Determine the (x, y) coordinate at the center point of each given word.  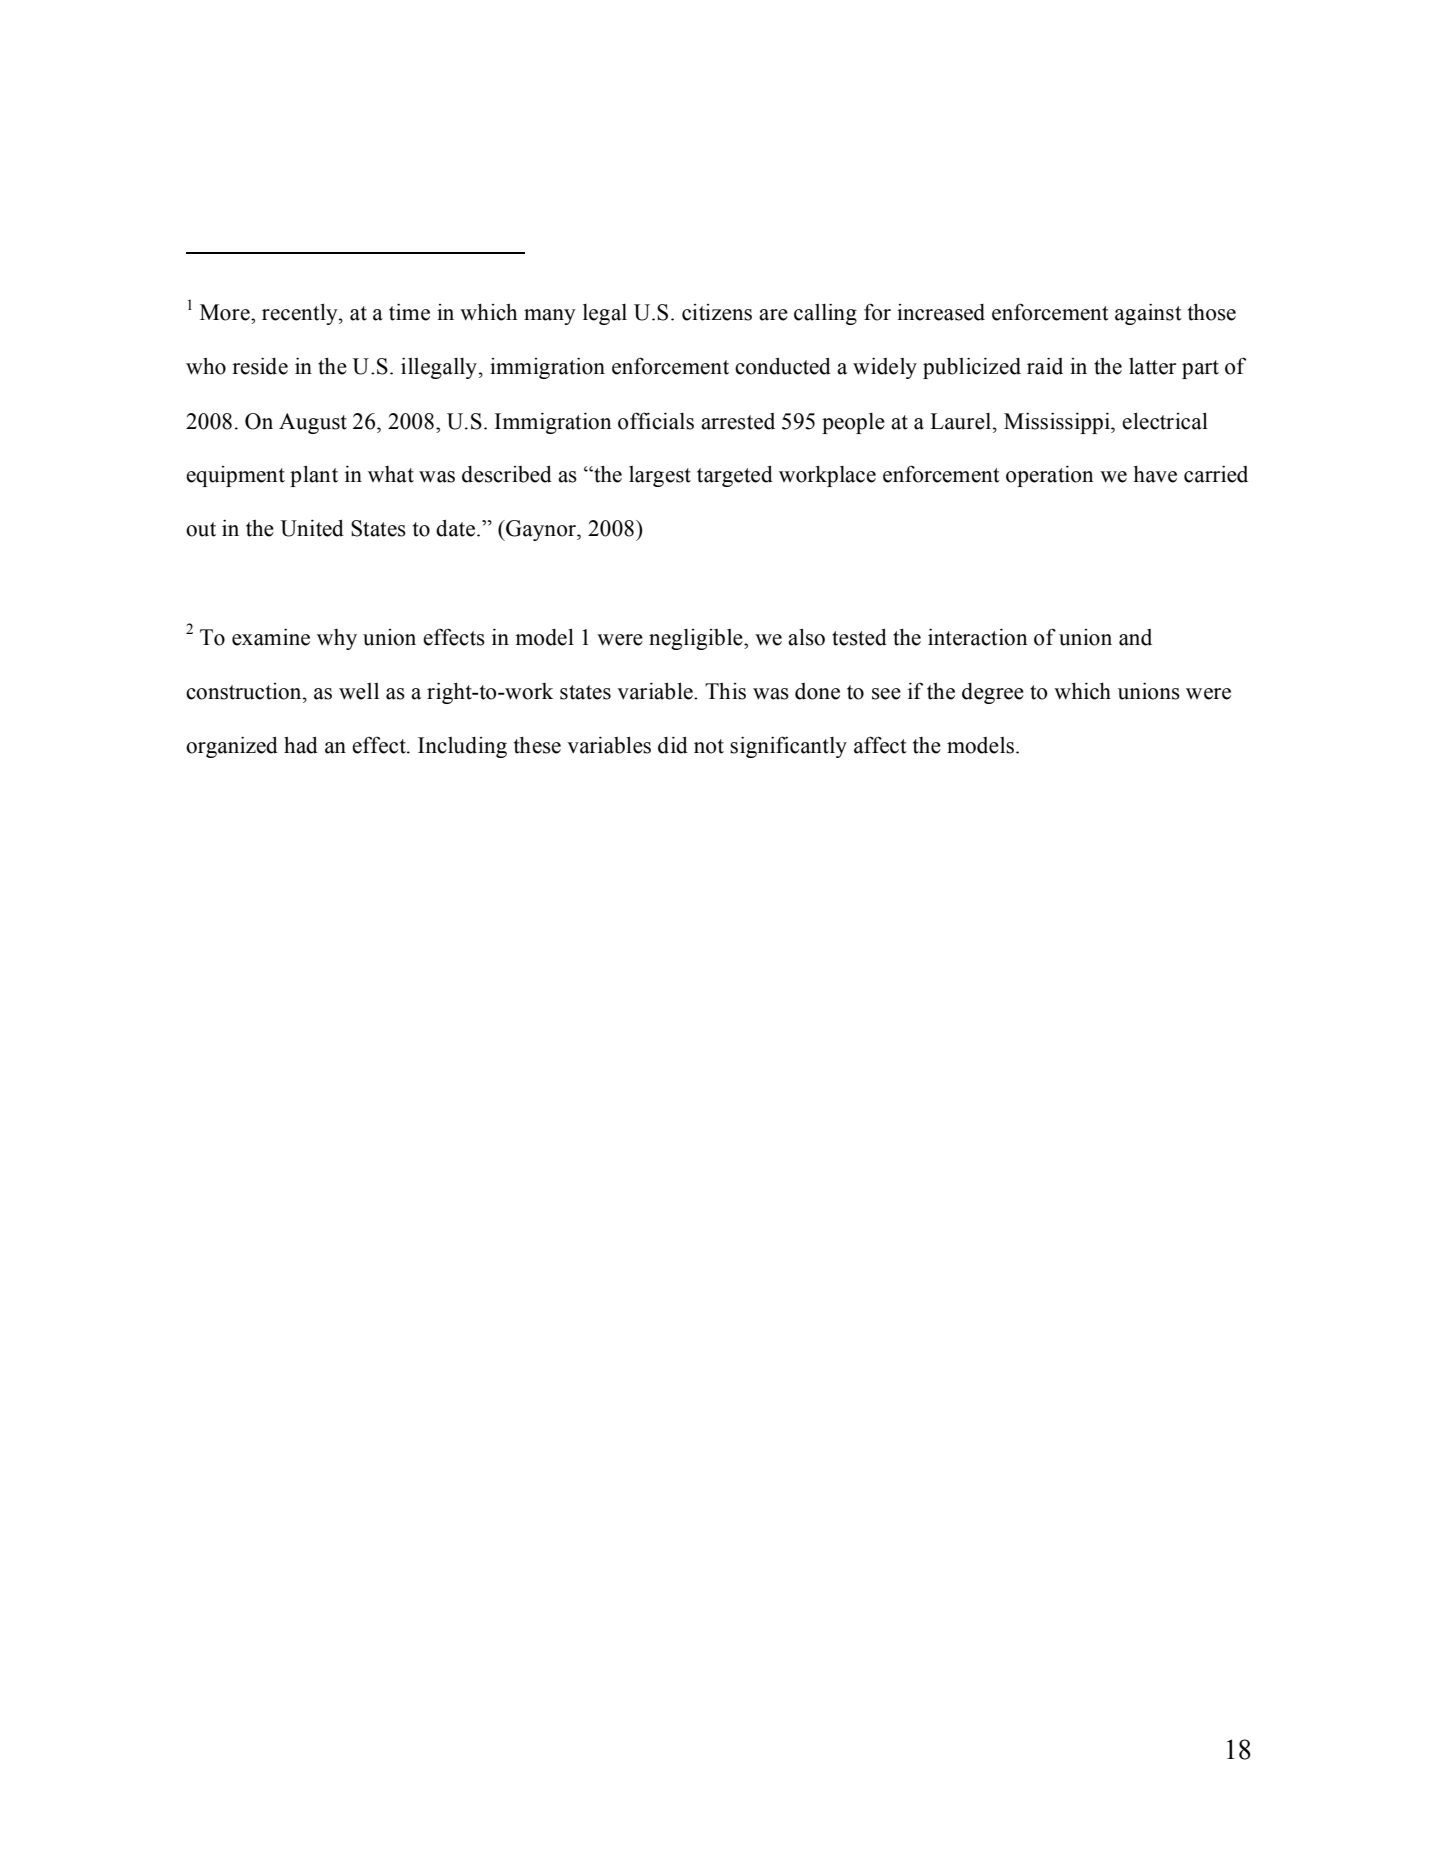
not (709, 746)
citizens (717, 312)
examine (271, 637)
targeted (735, 476)
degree (993, 693)
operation (1050, 476)
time (409, 312)
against (1148, 314)
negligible (697, 639)
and (1135, 637)
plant (314, 476)
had (301, 745)
